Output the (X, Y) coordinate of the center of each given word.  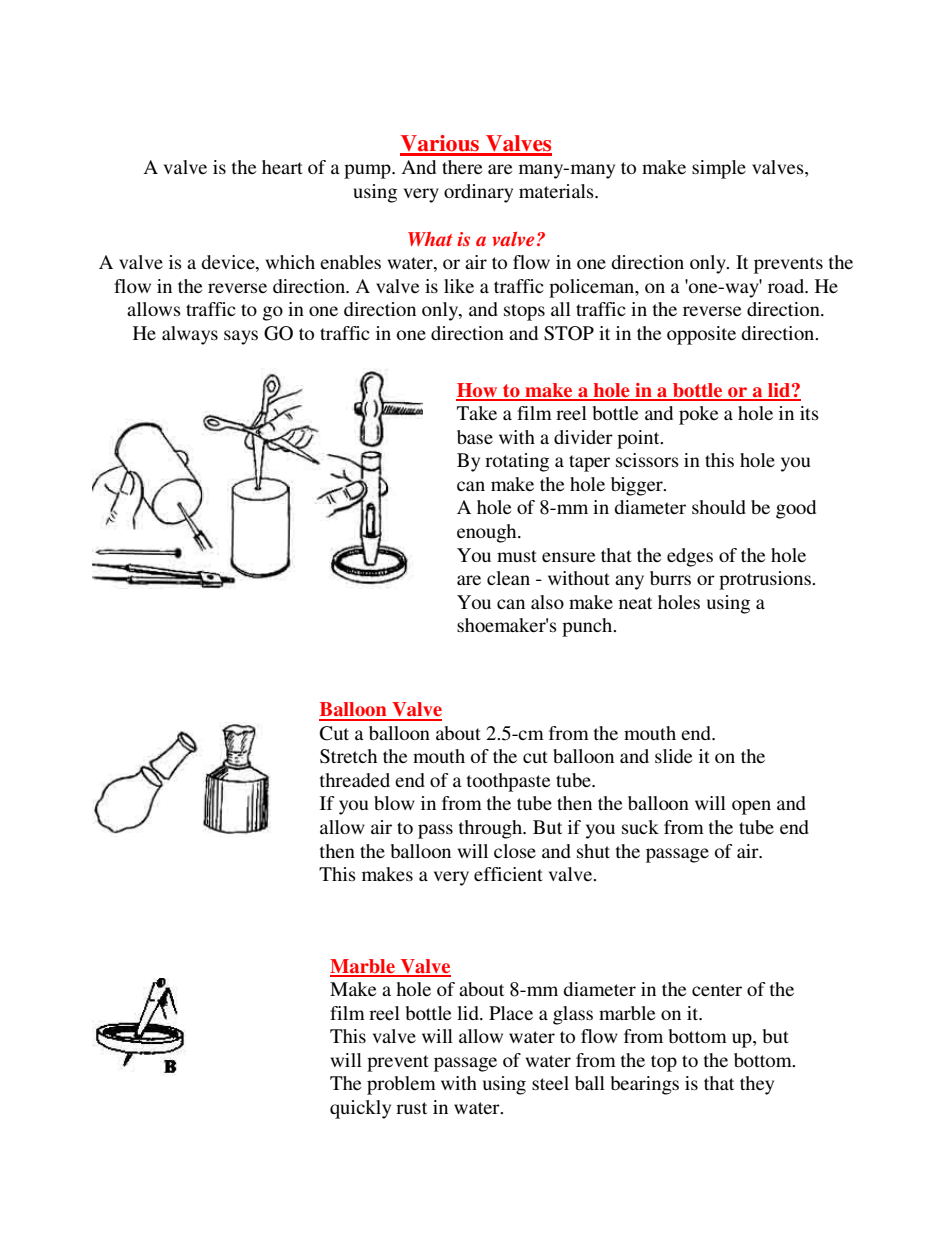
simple (719, 169)
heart (282, 167)
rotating (517, 462)
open (751, 807)
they (757, 1085)
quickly (360, 1109)
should (719, 507)
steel (550, 1083)
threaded (355, 780)
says (241, 337)
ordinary (478, 193)
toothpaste (508, 782)
